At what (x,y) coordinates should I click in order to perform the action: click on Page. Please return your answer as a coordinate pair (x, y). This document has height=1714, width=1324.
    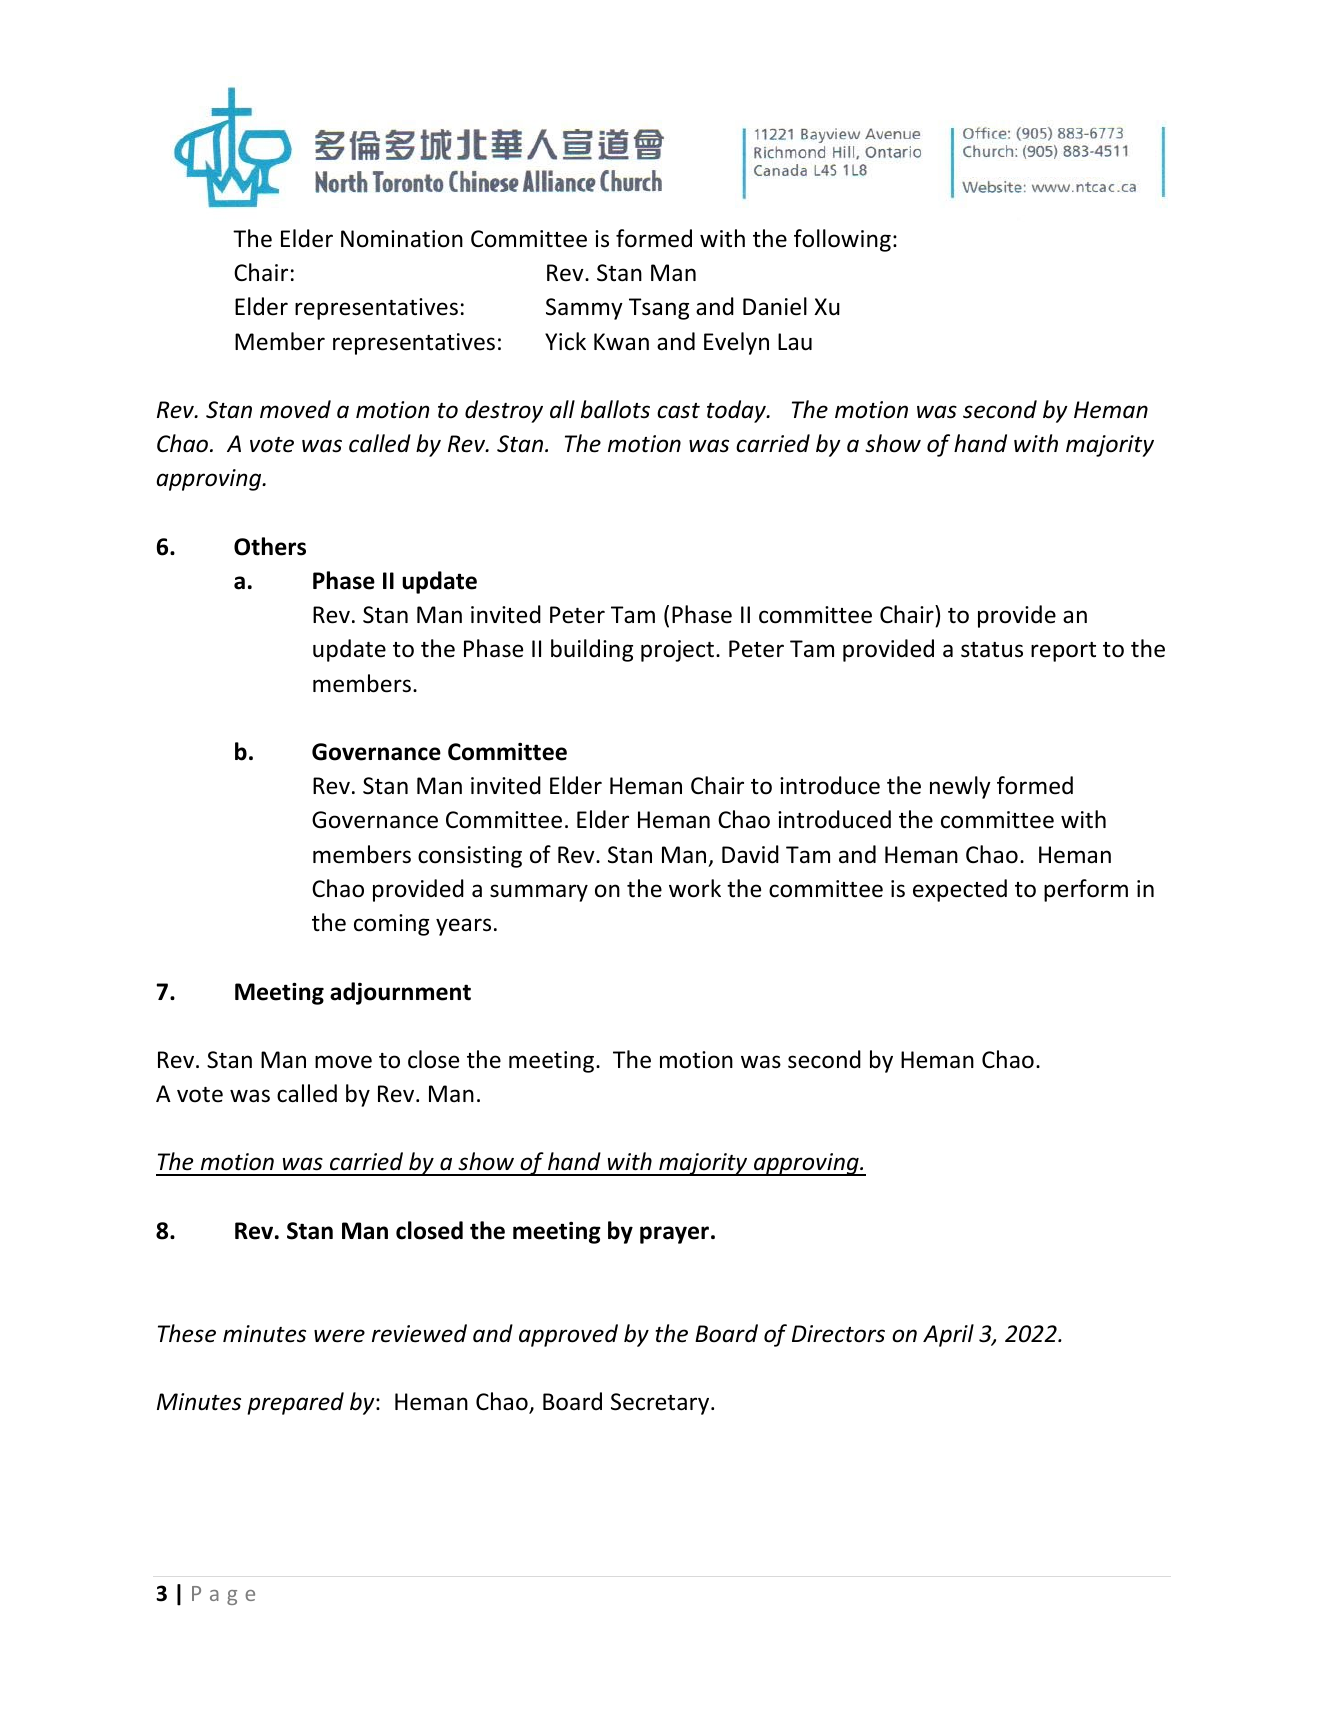
    Looking at the image, I should click on (223, 1595).
